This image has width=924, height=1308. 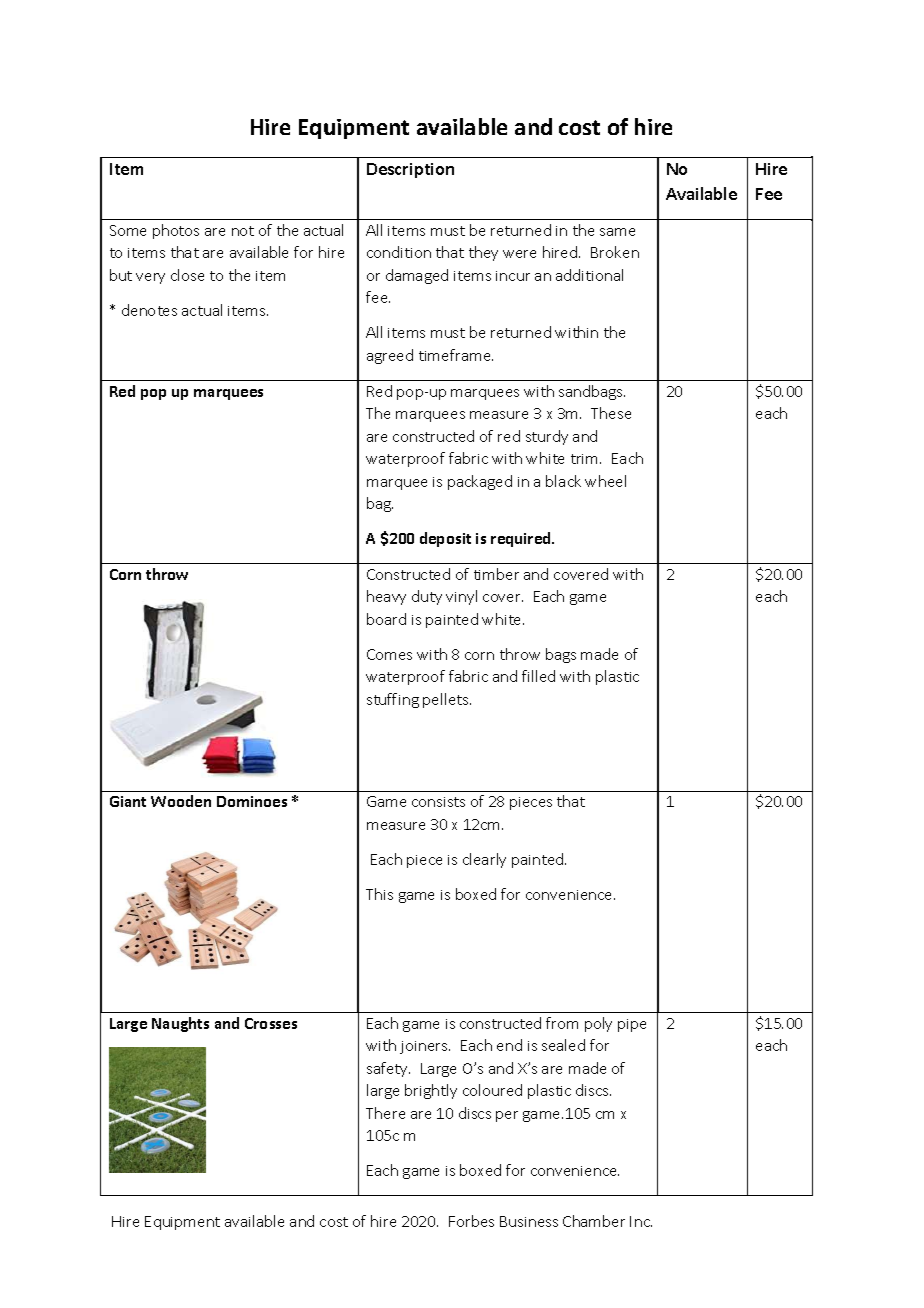 What do you see at coordinates (390, 356) in the image?
I see `agreed` at bounding box center [390, 356].
